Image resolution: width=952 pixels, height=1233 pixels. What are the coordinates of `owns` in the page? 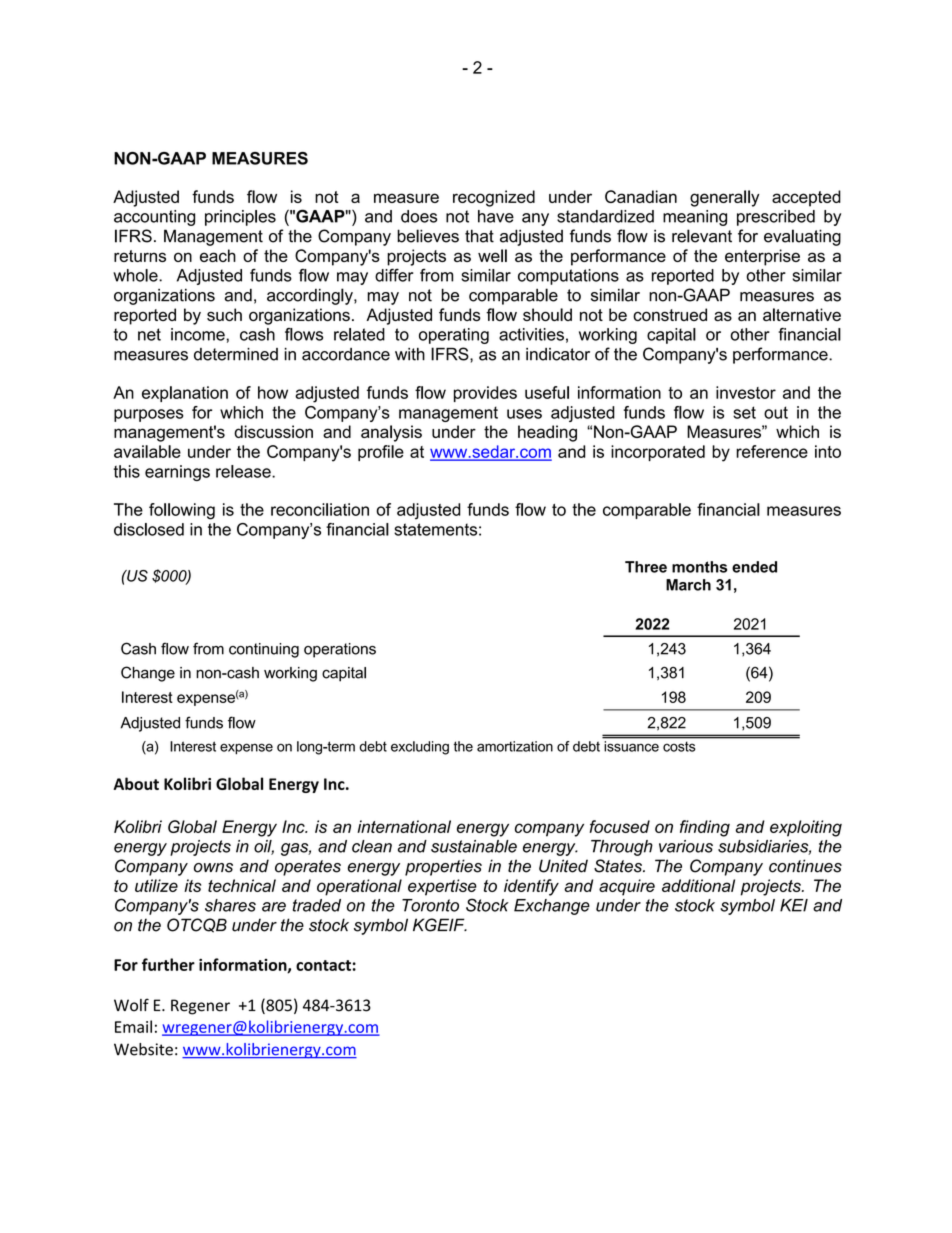 It's located at (213, 868).
